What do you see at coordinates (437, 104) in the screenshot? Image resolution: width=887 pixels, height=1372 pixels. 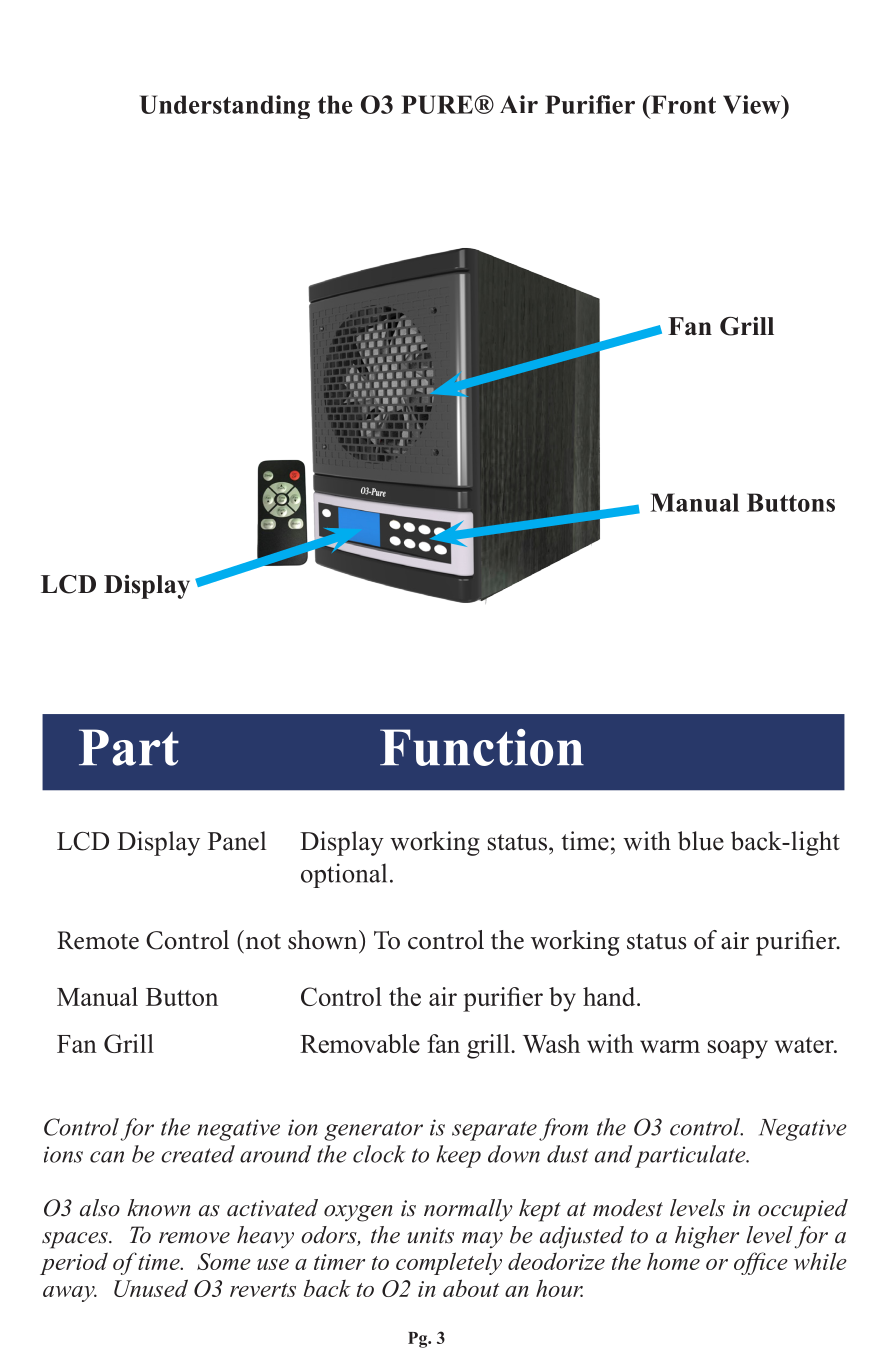 I see `PURE` at bounding box center [437, 104].
